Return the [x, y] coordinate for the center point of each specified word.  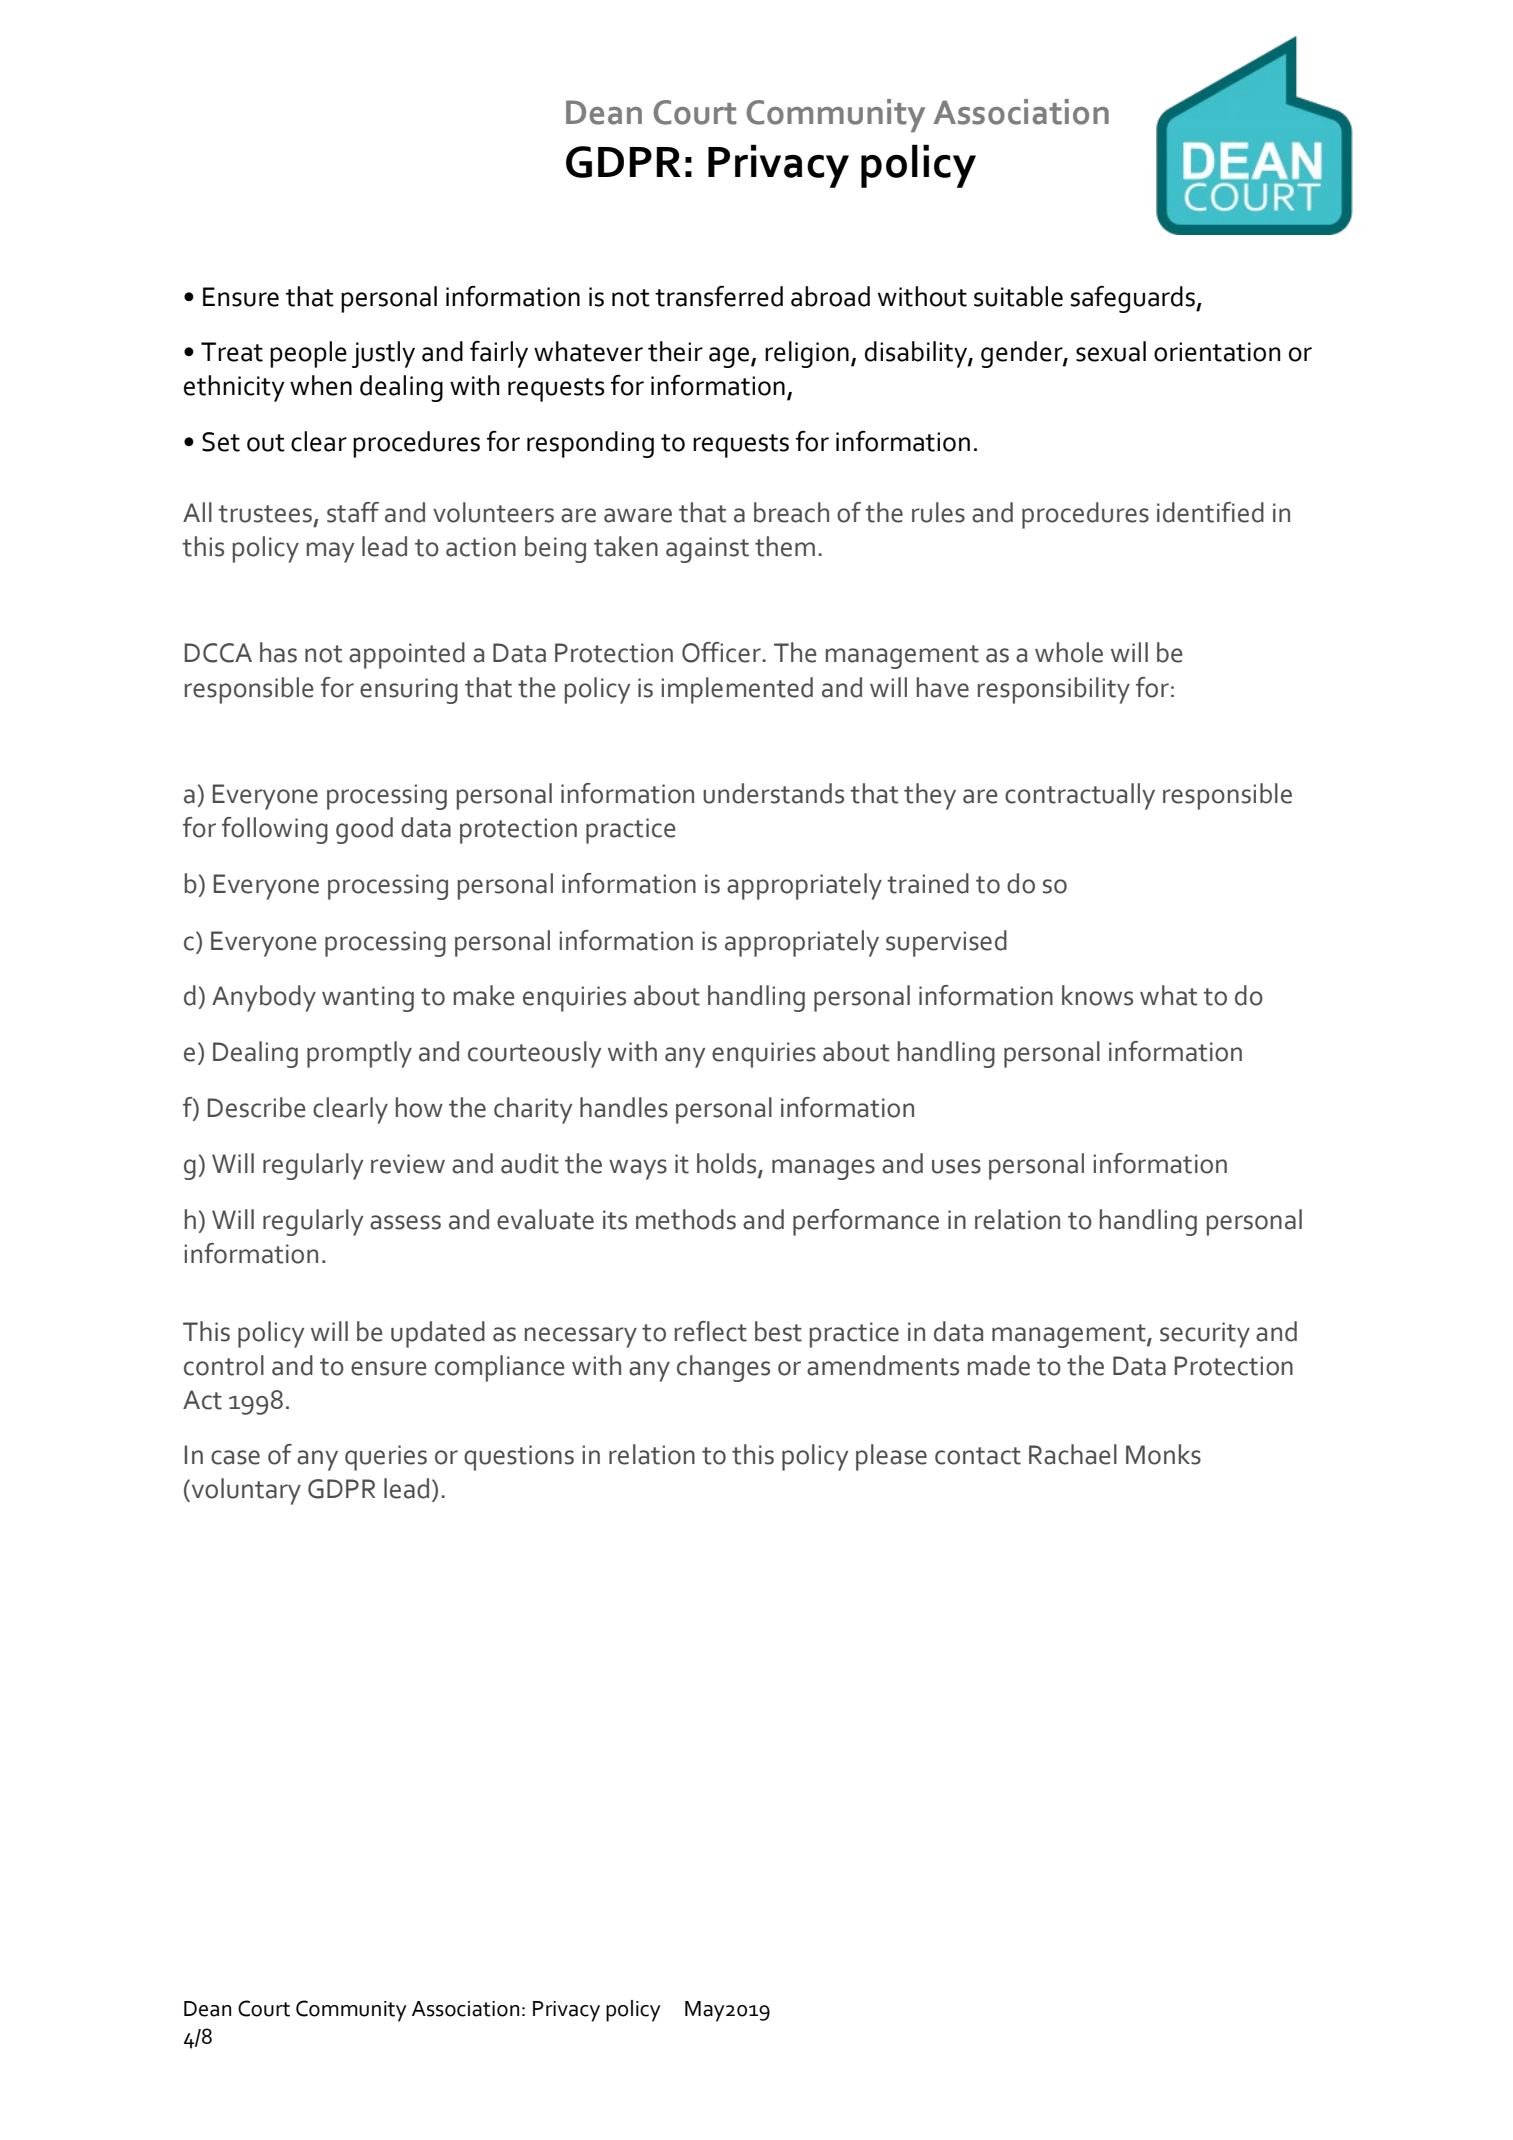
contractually [1080, 796]
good [364, 830]
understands [773, 793]
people [308, 354]
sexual [1111, 351]
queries [386, 1458]
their [675, 351]
